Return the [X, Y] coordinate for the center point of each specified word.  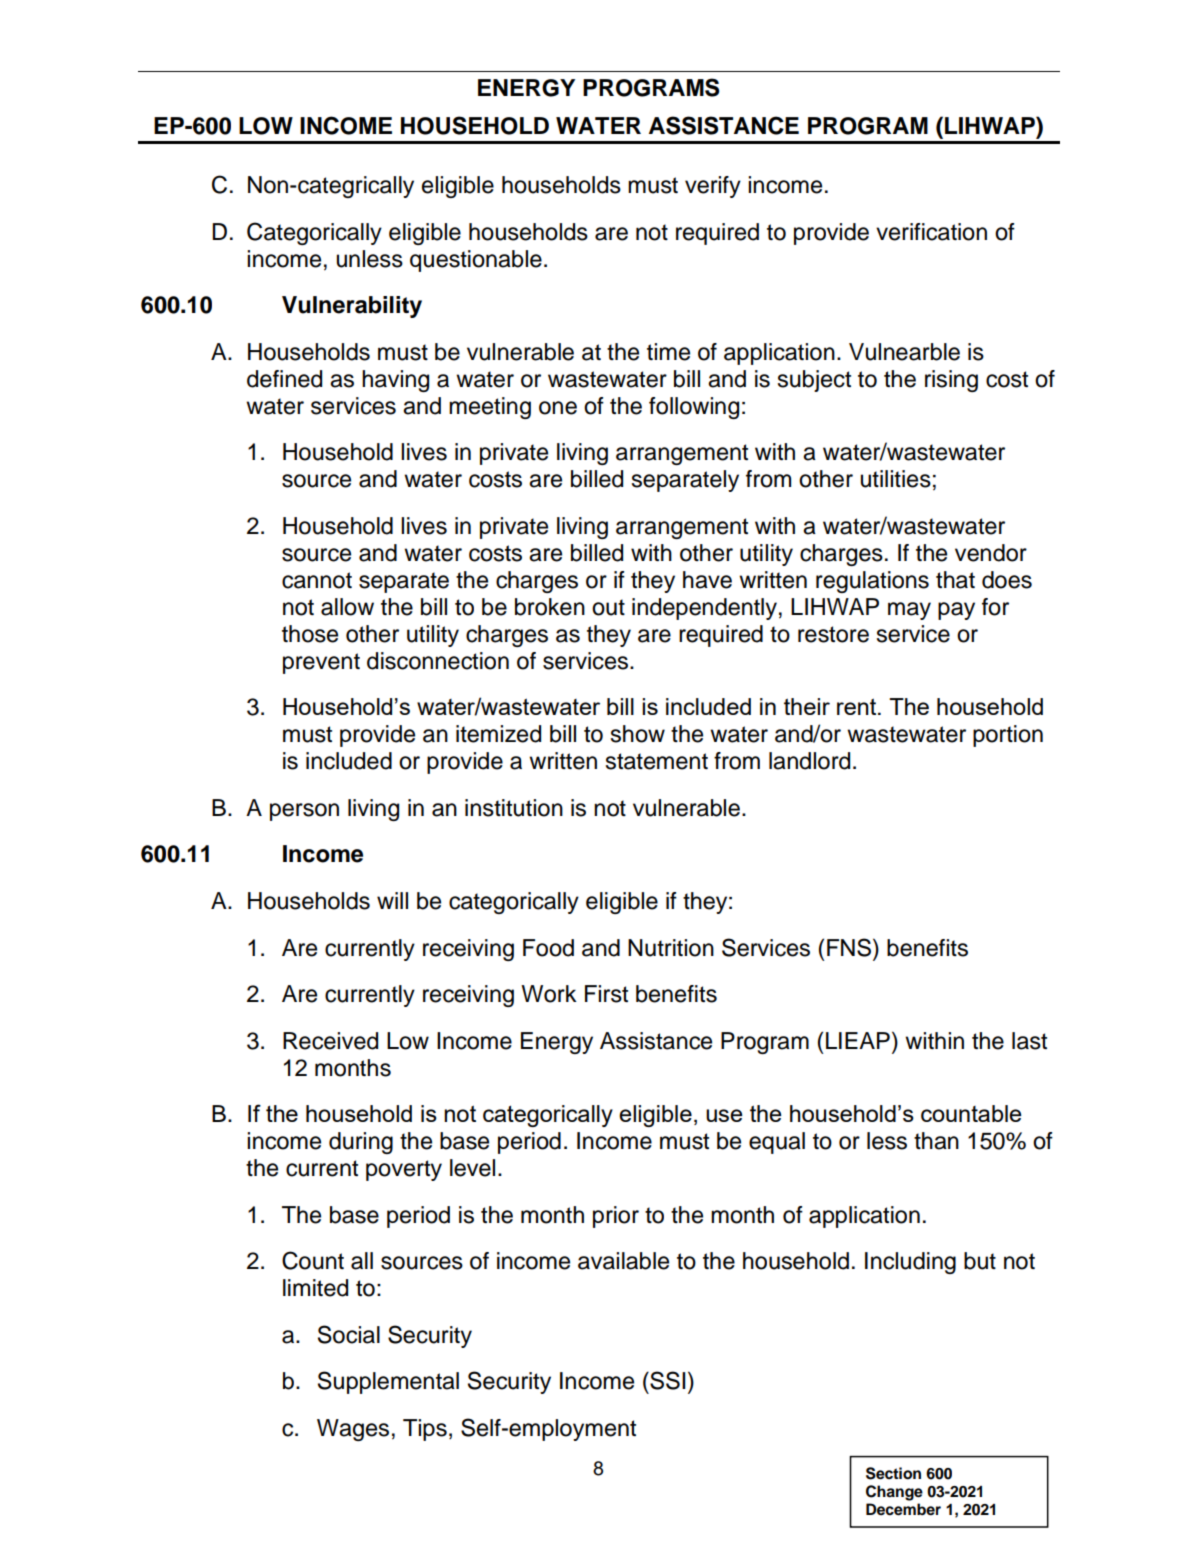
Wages [353, 1430]
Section [893, 1473]
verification [931, 232]
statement [657, 761]
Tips [425, 1430]
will [392, 900]
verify [713, 187]
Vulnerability [352, 307]
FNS [850, 947]
